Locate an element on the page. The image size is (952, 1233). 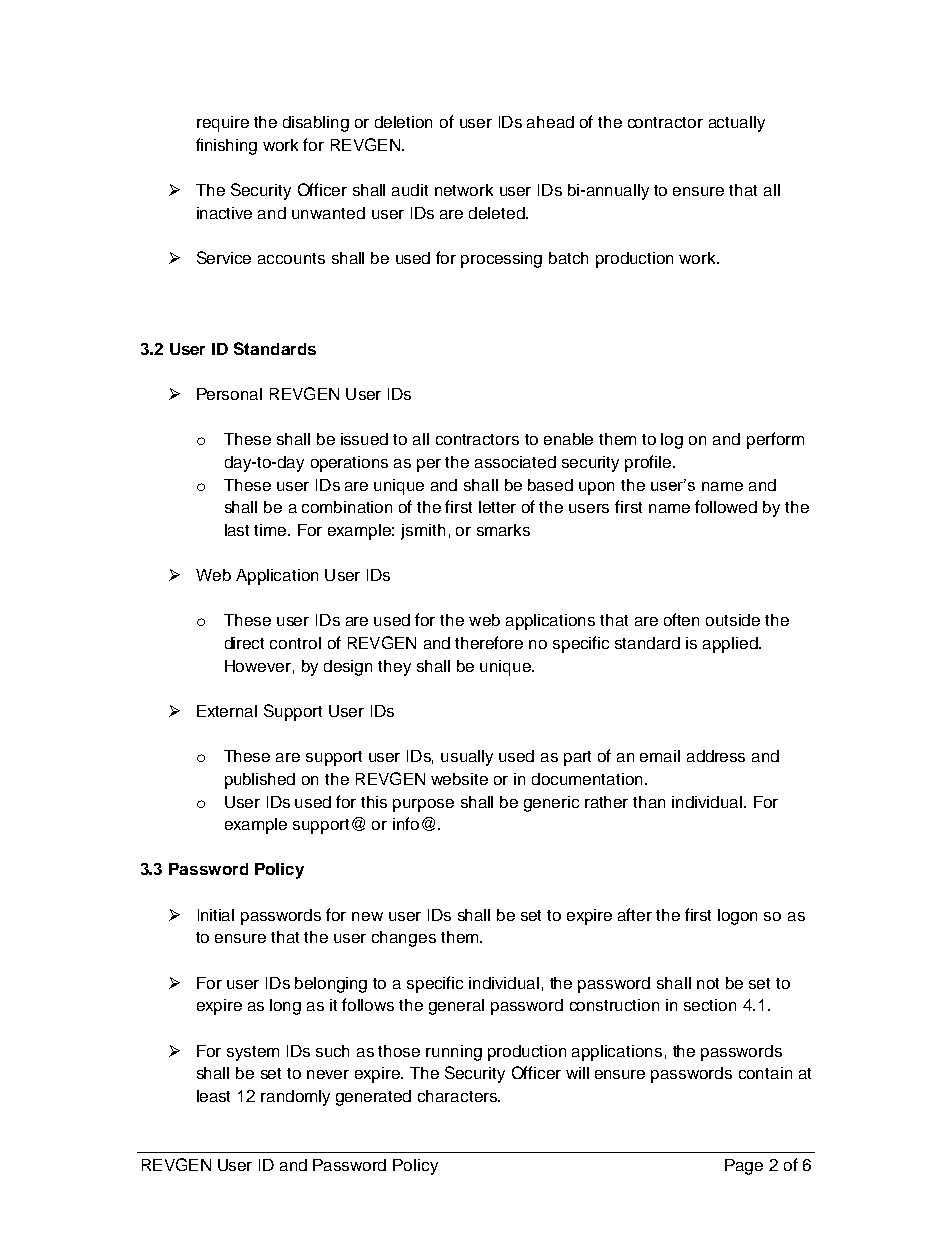
disabling is located at coordinates (316, 124).
